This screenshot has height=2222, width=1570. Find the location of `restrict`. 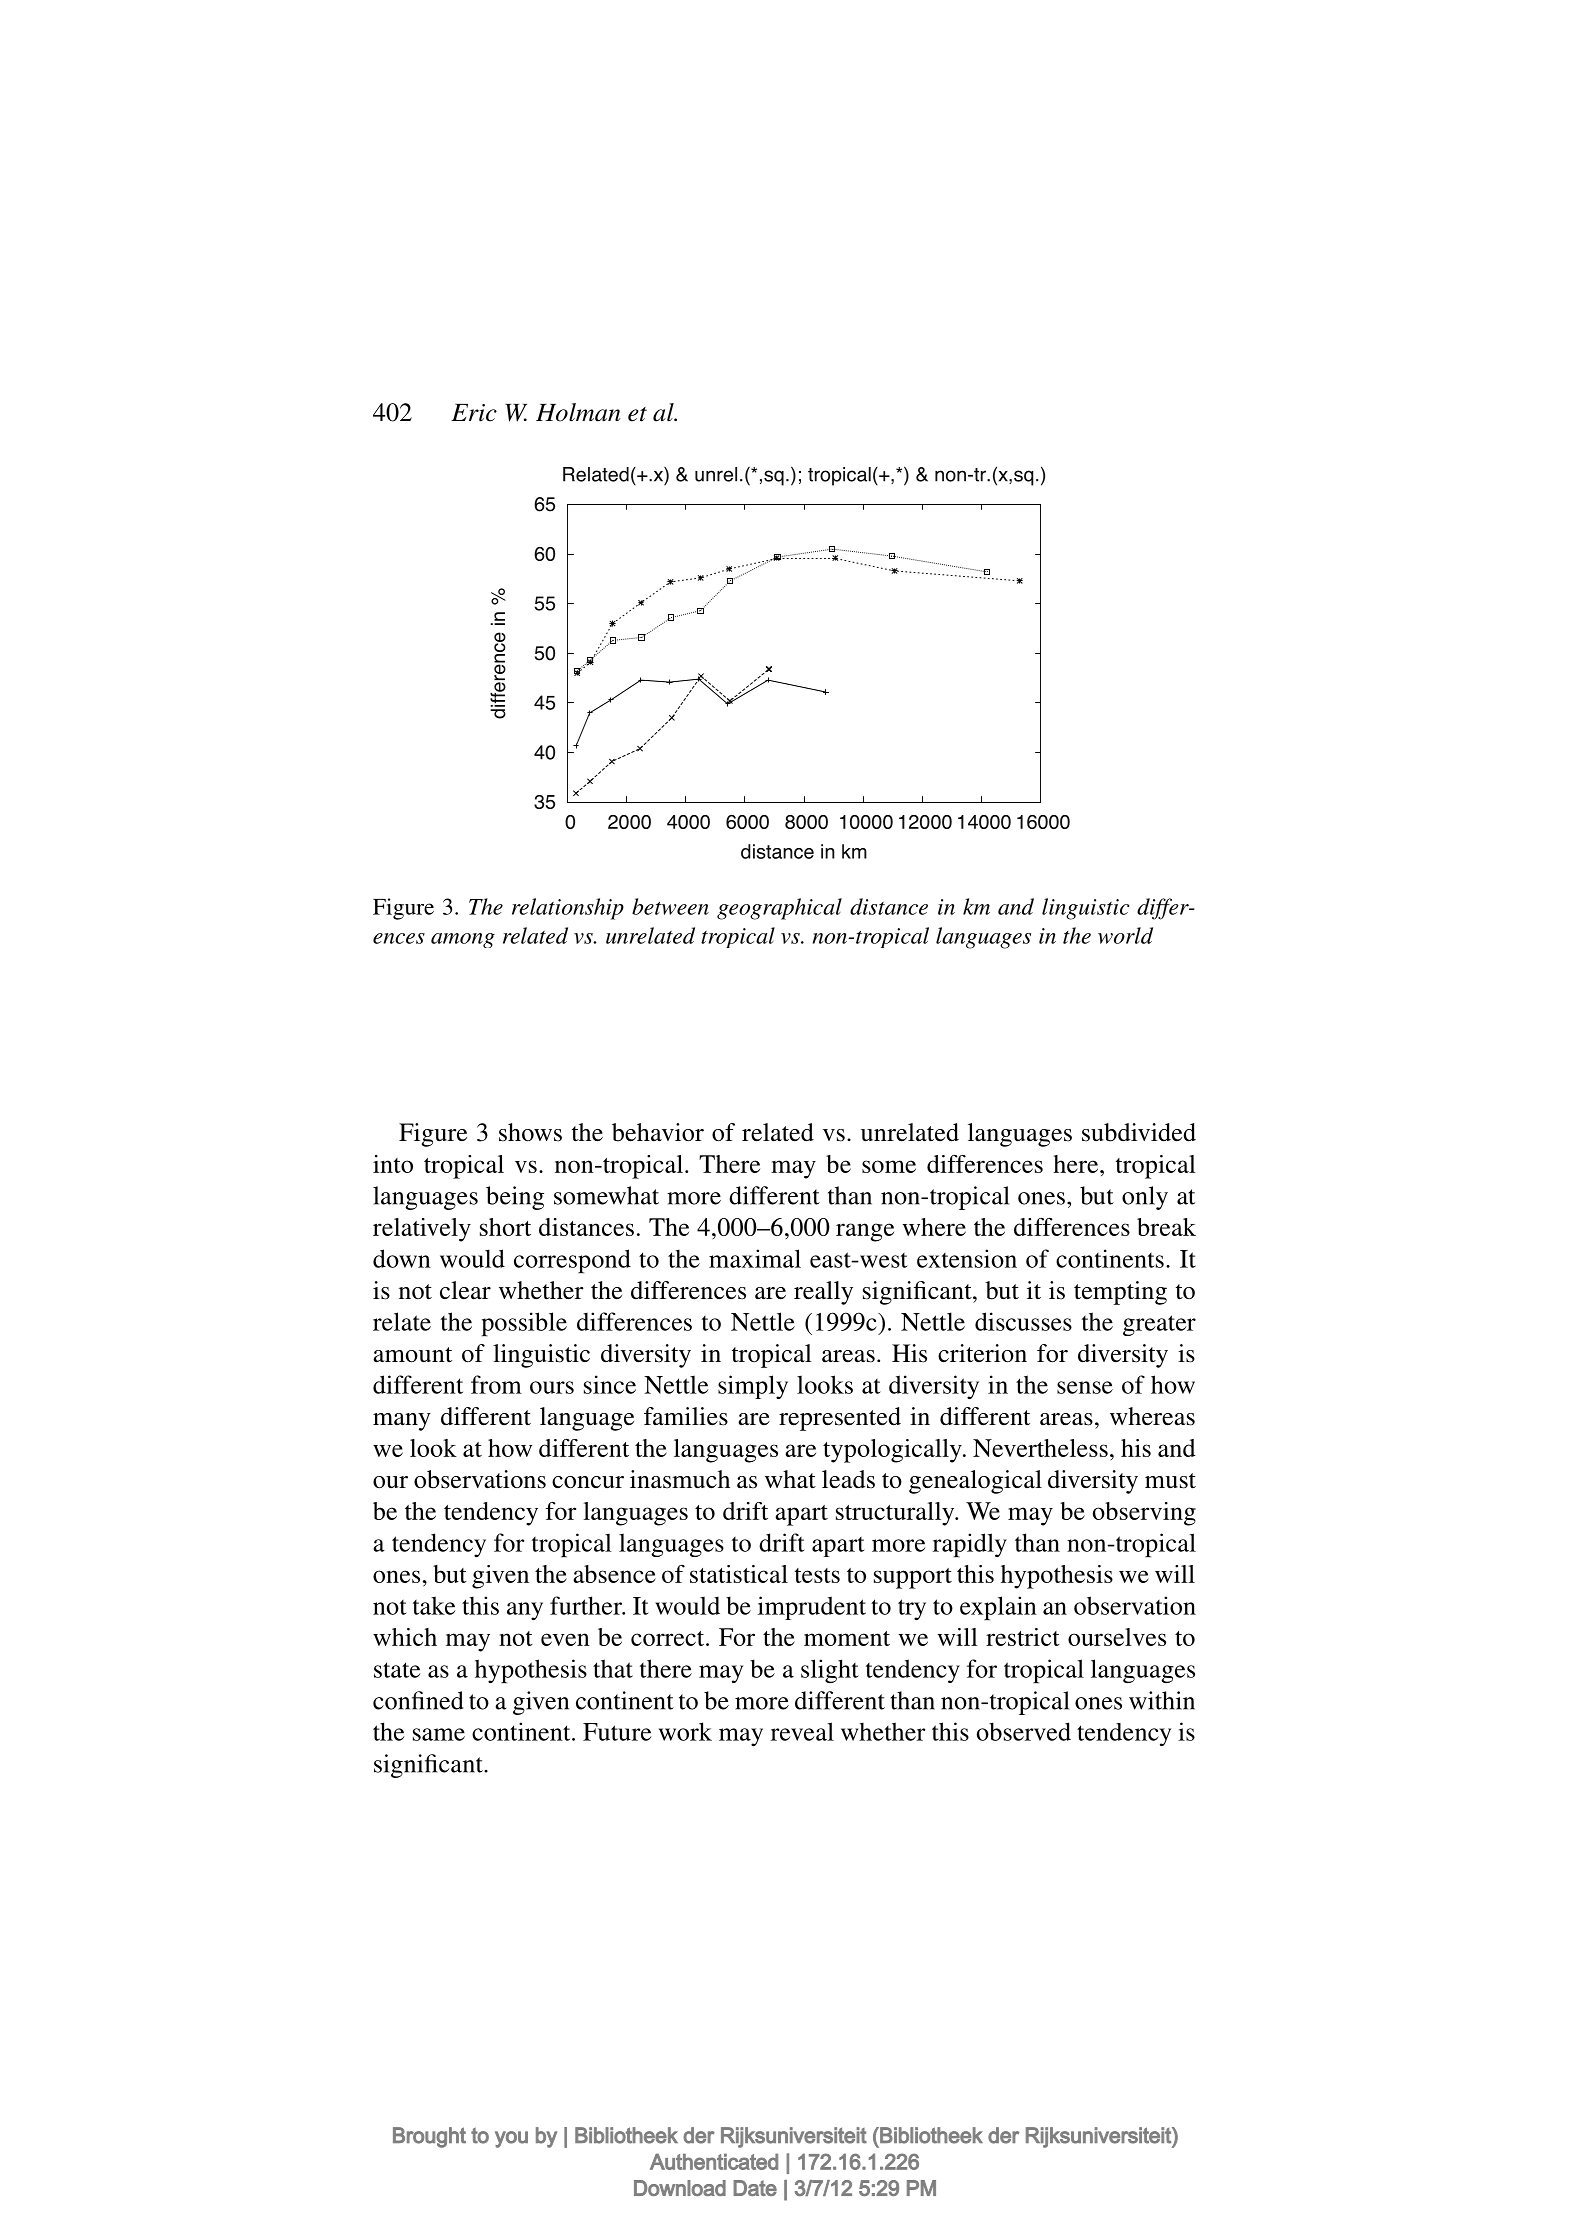

restrict is located at coordinates (1023, 1637).
